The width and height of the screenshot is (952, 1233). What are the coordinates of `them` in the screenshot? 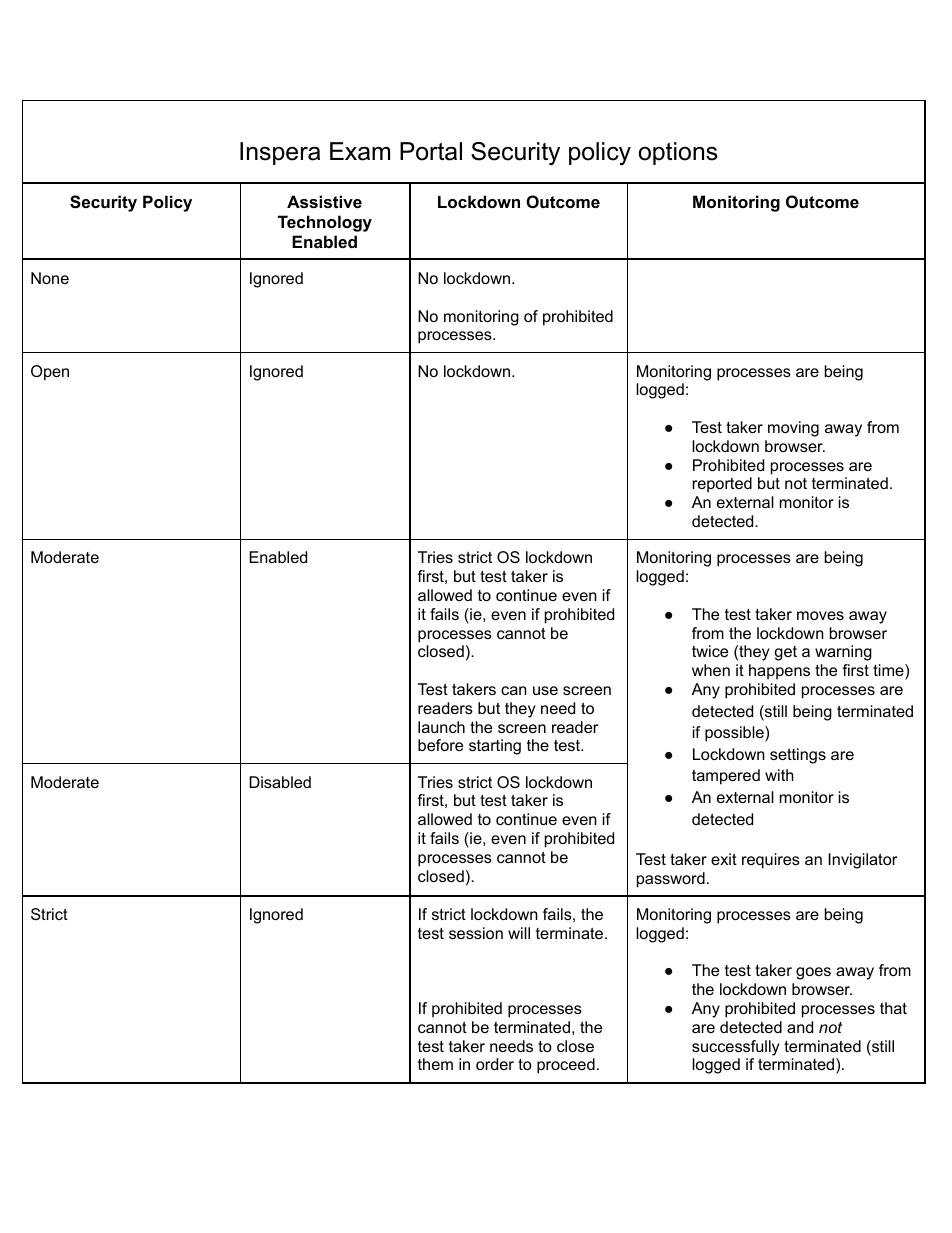 It's located at (435, 1064).
